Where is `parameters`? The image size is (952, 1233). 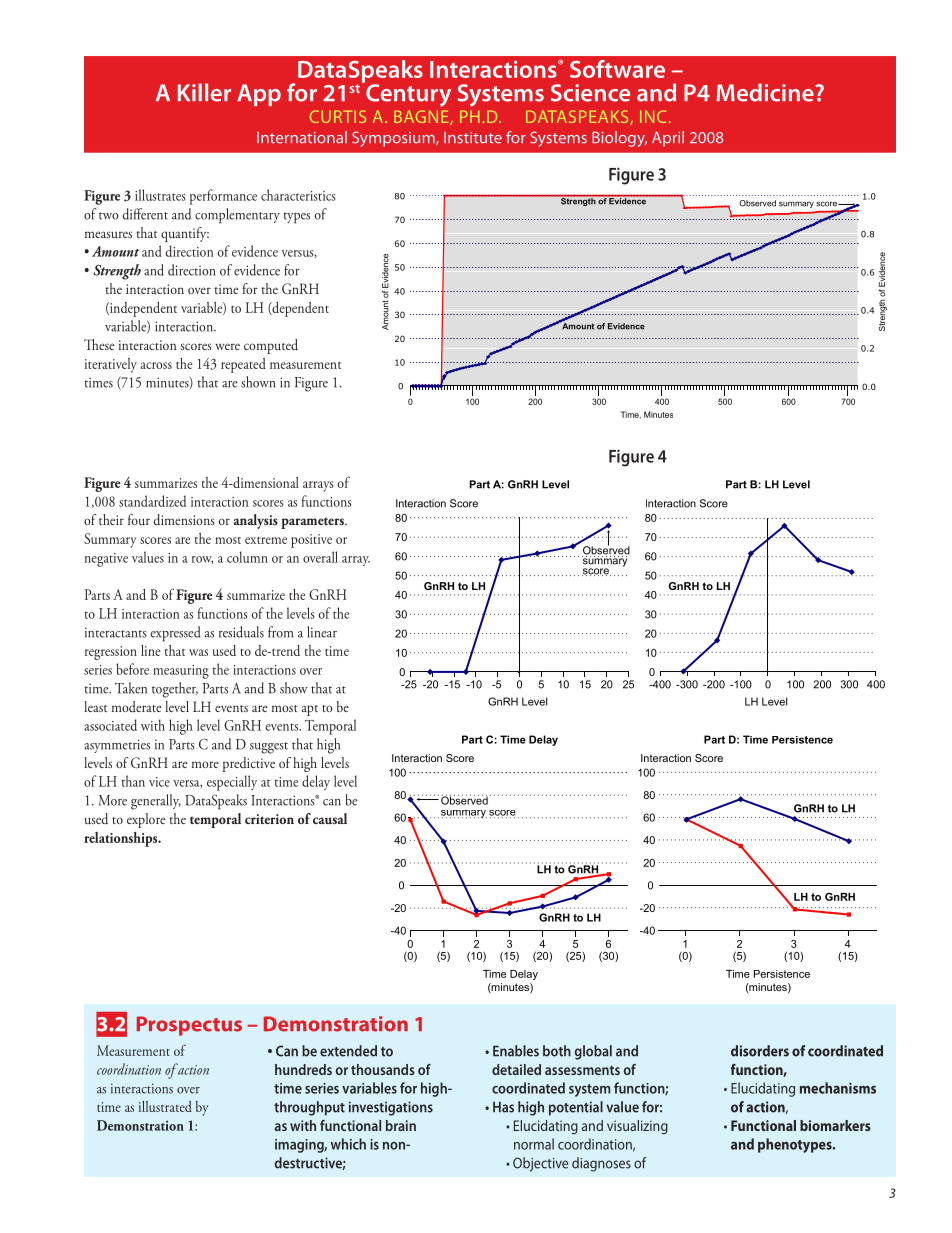 parameters is located at coordinates (313, 523).
